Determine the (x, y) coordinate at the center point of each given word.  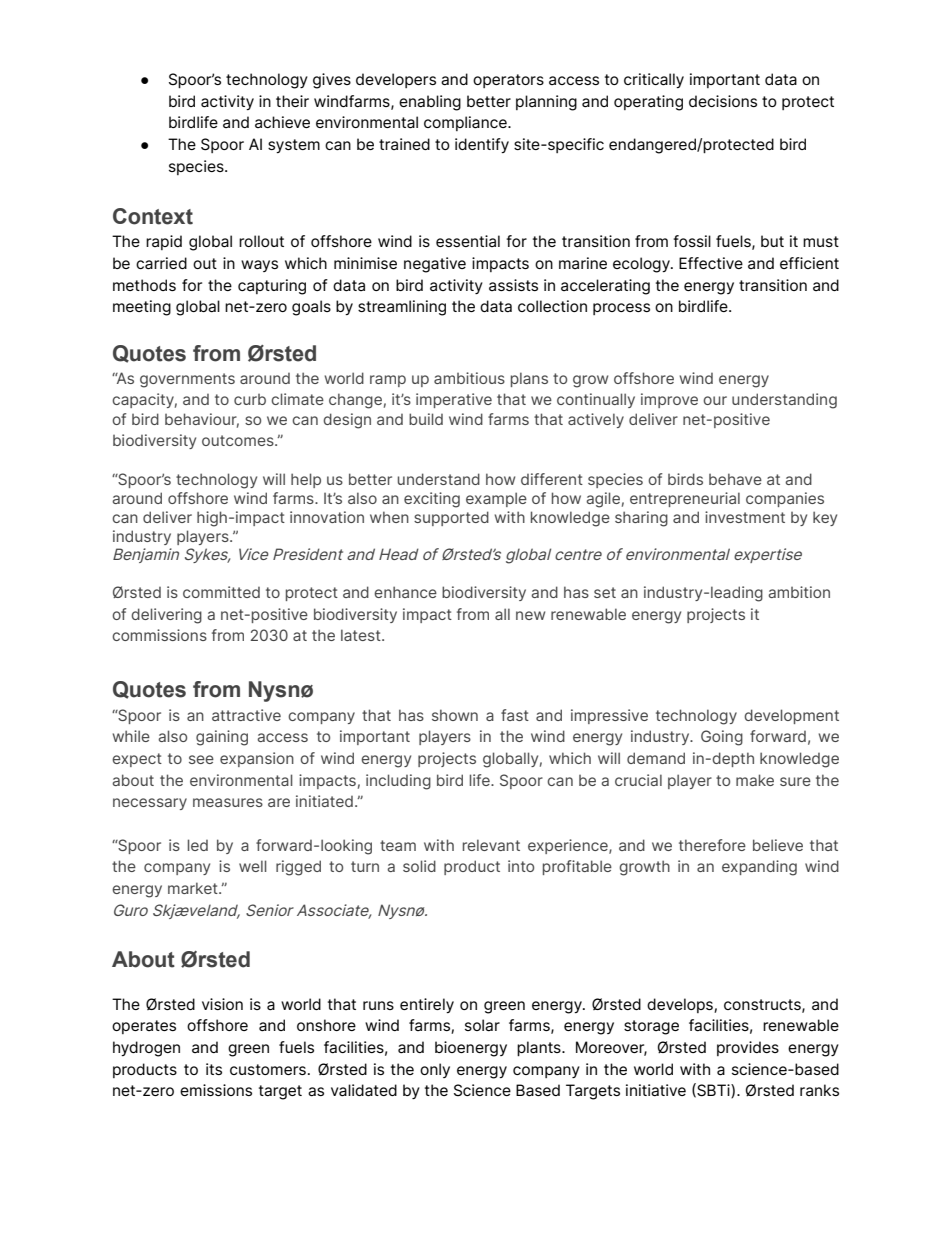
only (435, 1070)
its (214, 1069)
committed (221, 592)
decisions (723, 101)
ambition (799, 592)
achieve (282, 122)
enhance (405, 592)
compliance (466, 123)
